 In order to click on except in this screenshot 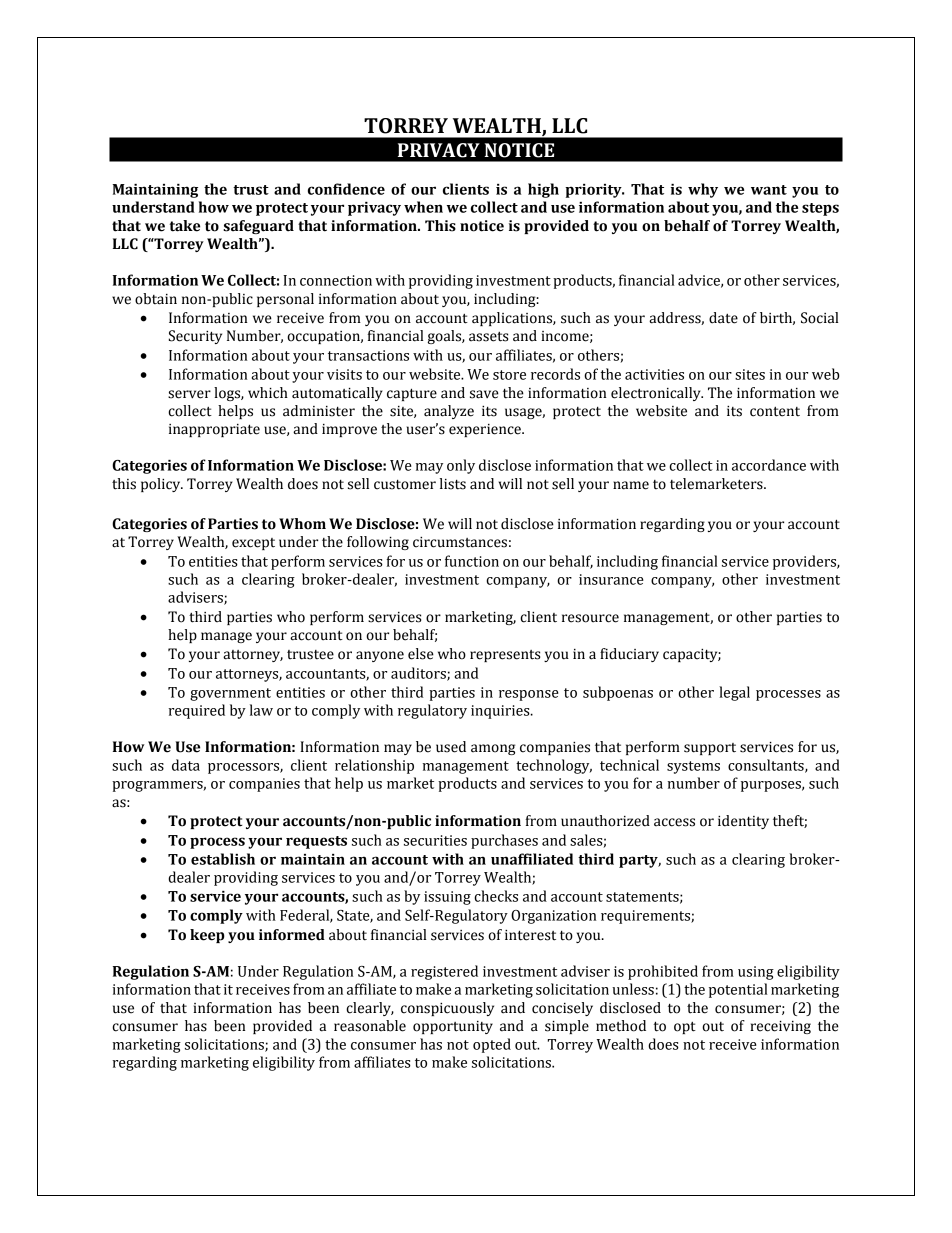, I will do `click(253, 544)`.
